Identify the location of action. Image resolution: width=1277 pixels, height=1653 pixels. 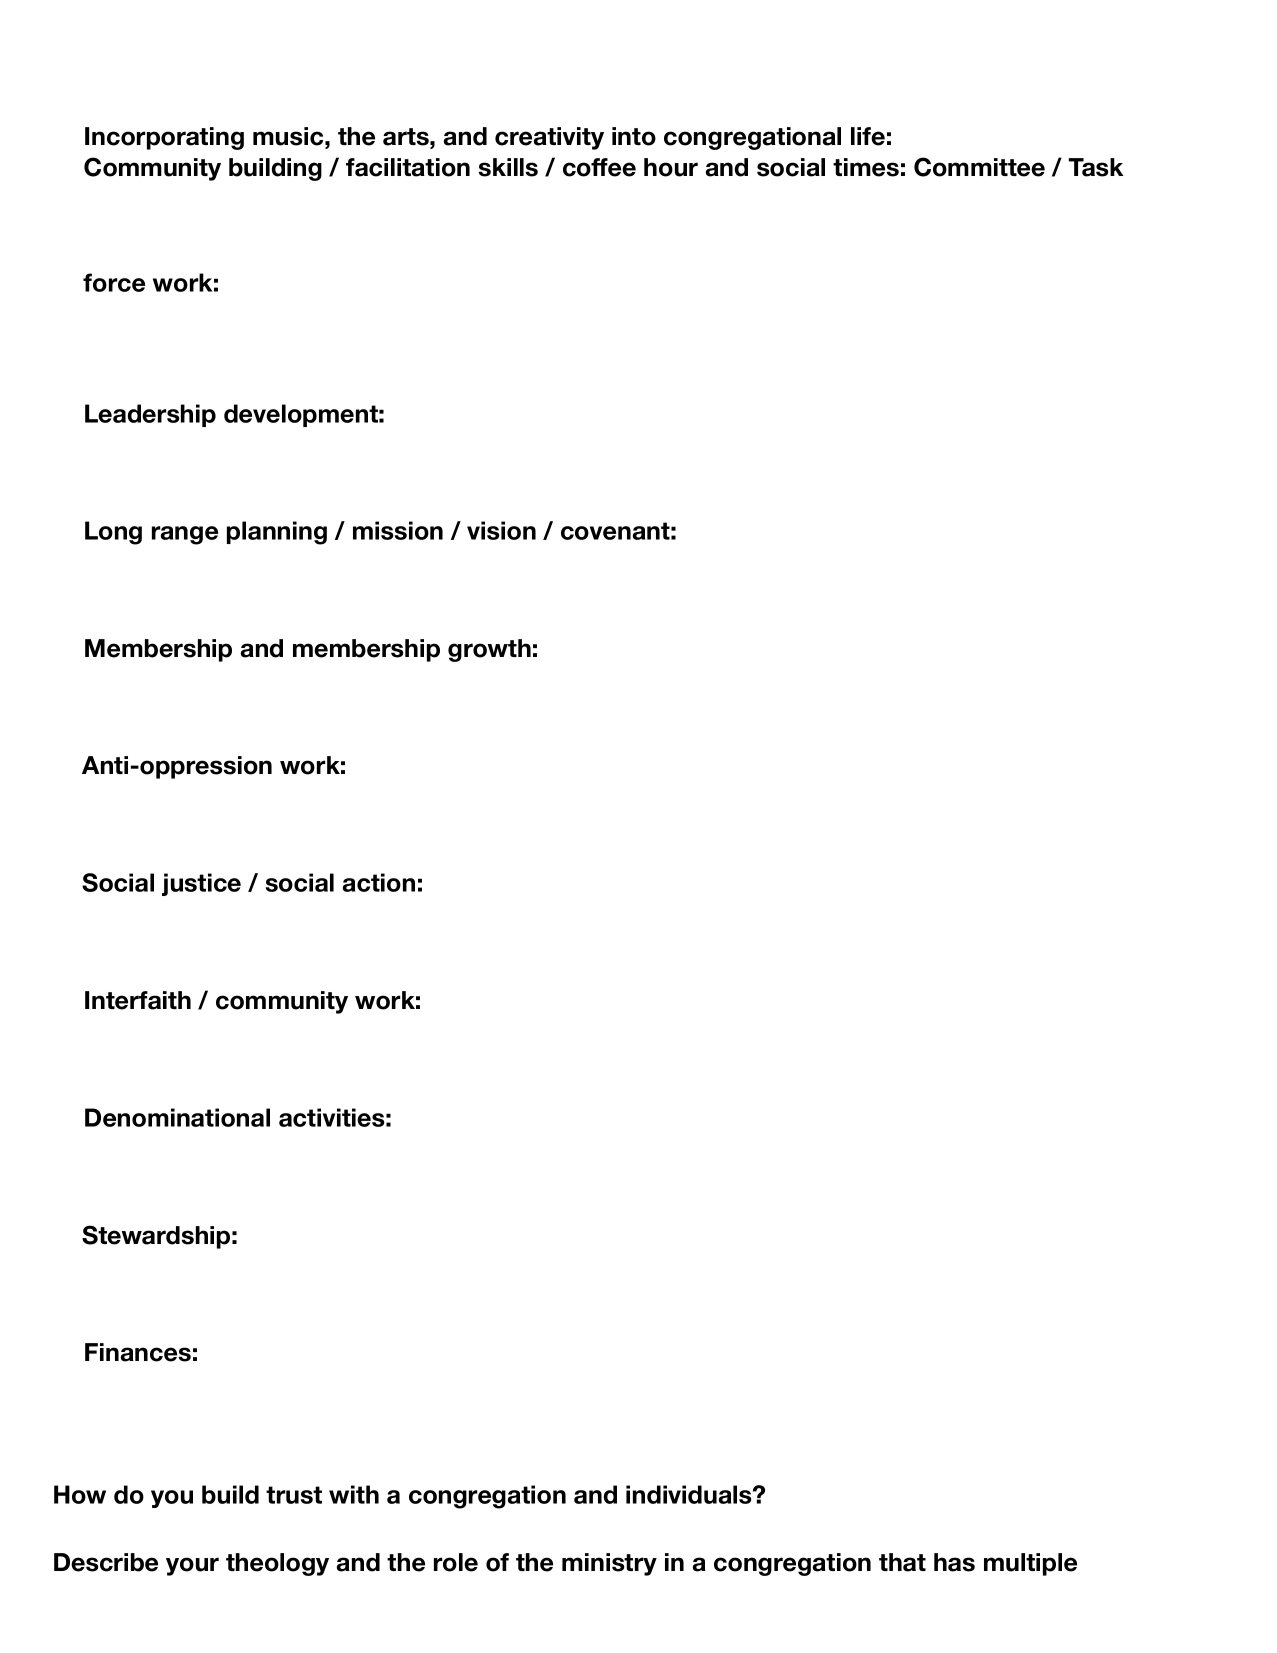
(379, 882).
